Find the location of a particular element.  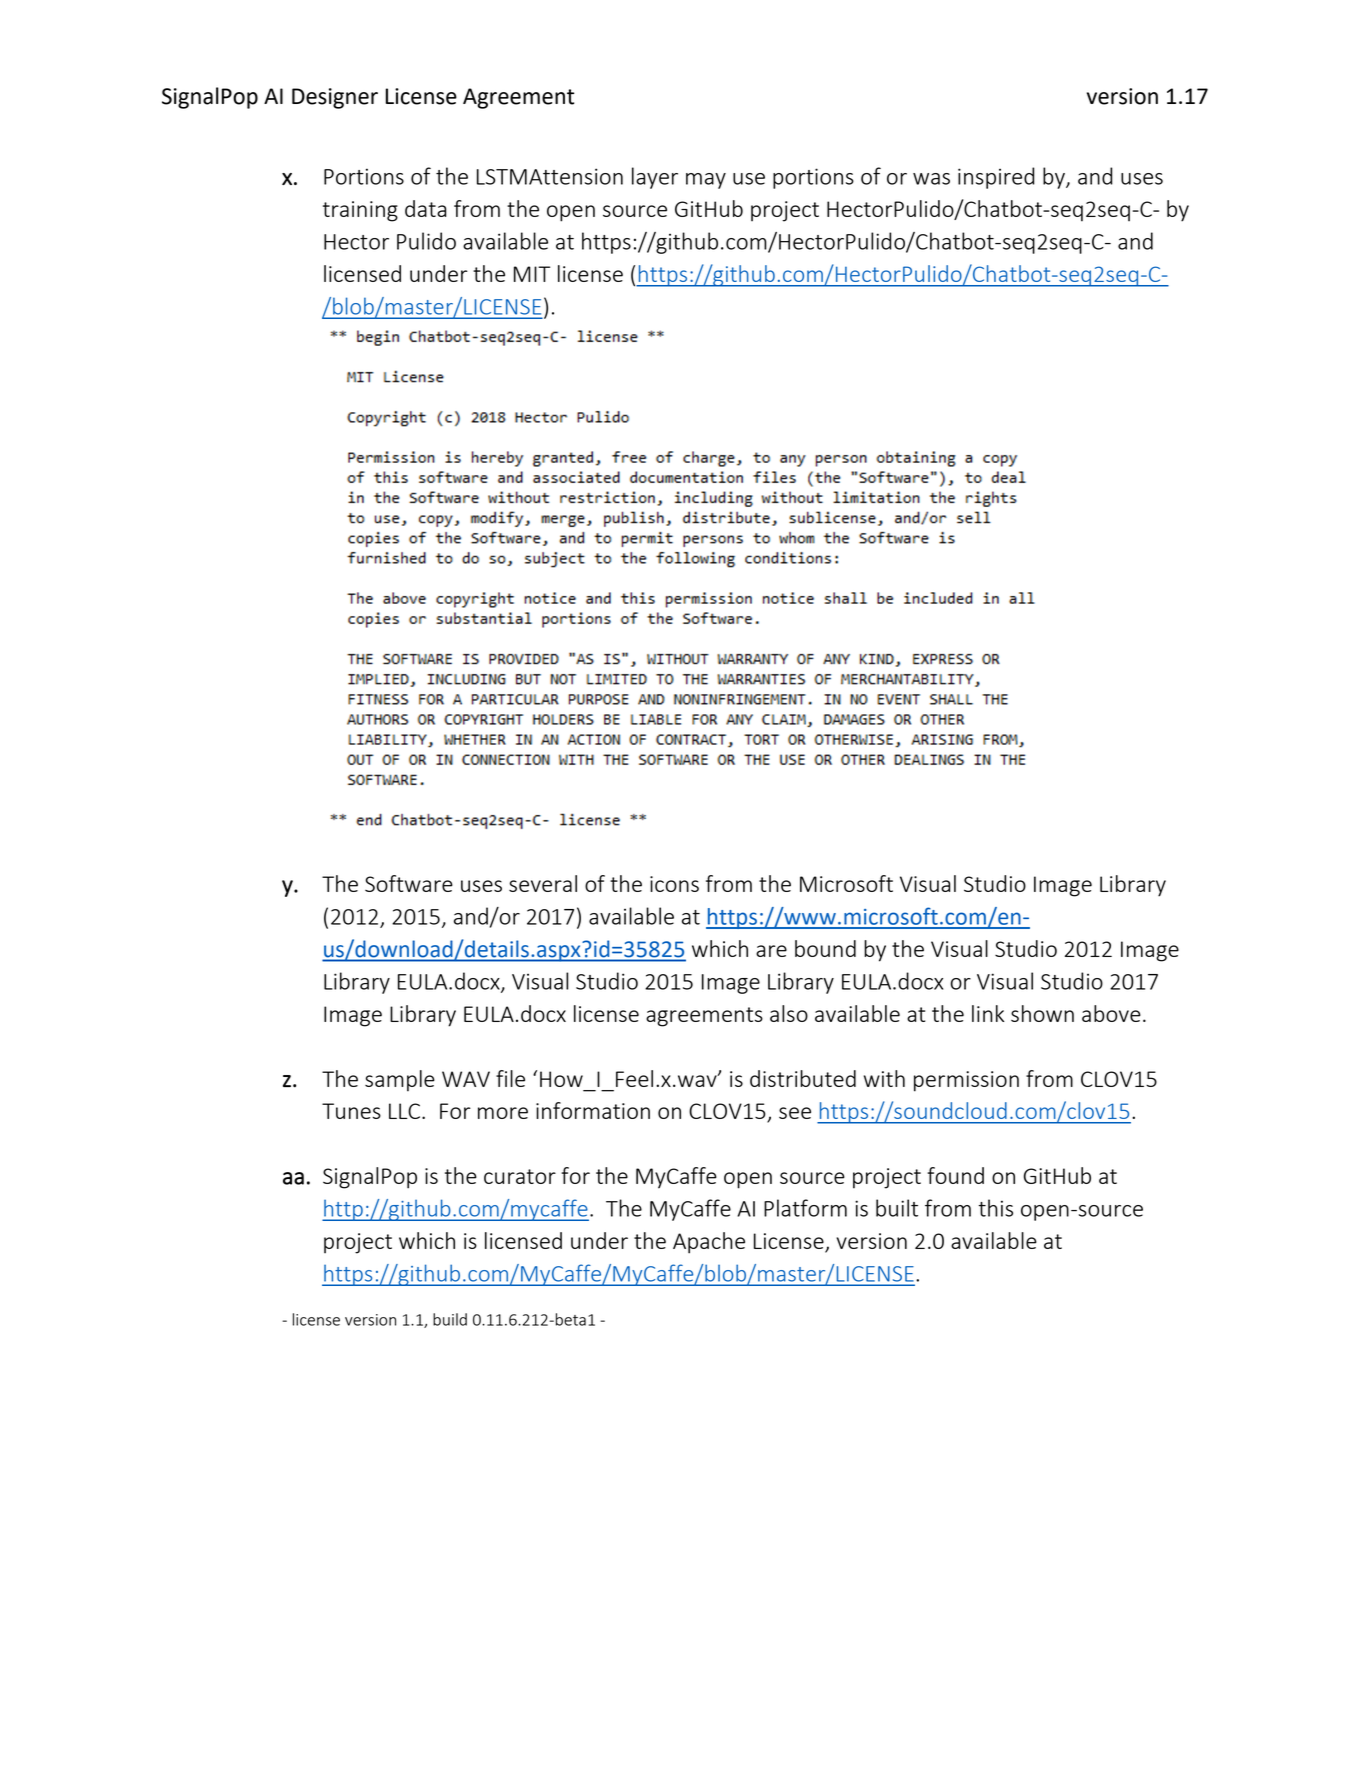

icons is located at coordinates (674, 884).
